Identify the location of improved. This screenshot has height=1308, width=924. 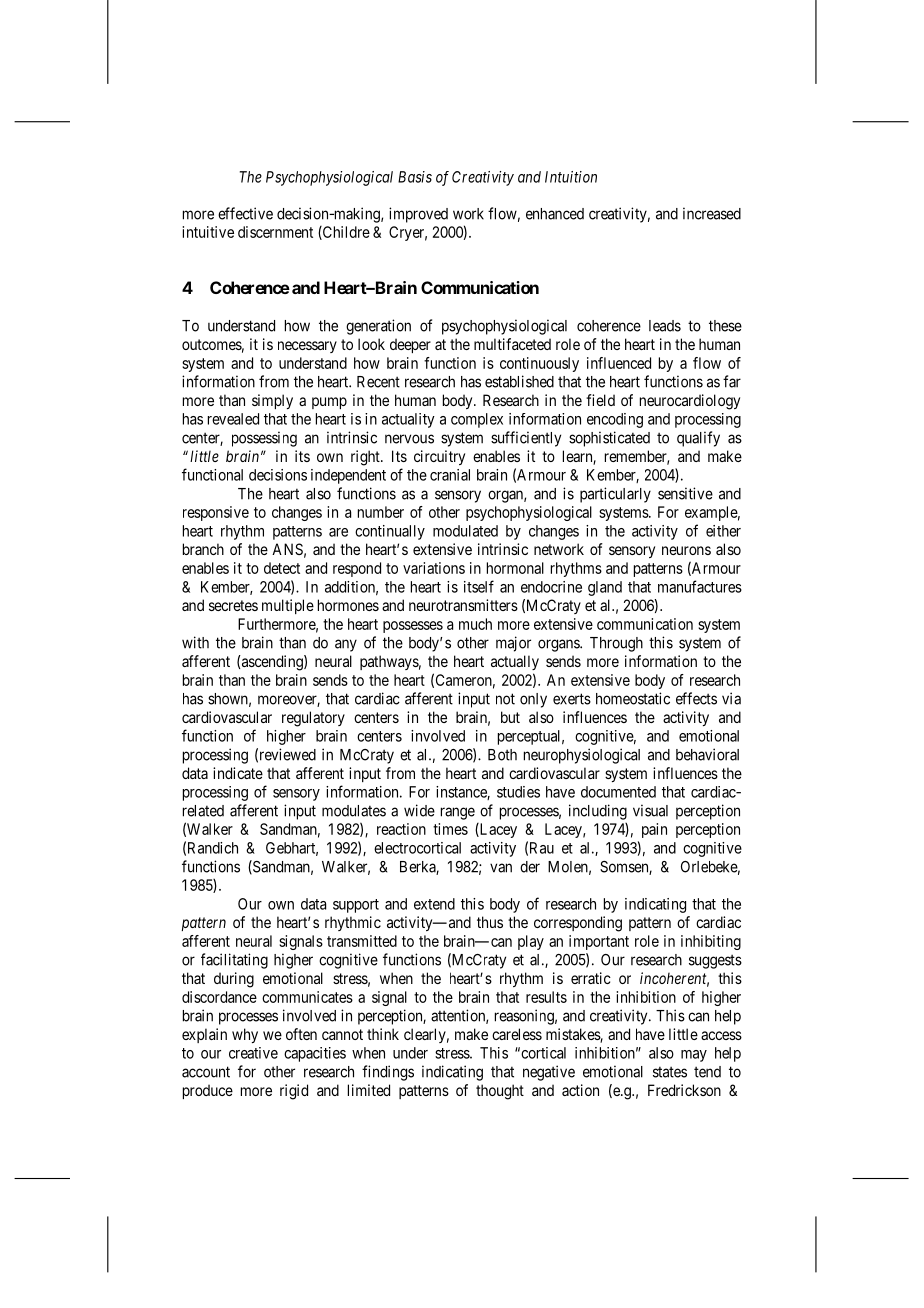
(418, 215).
